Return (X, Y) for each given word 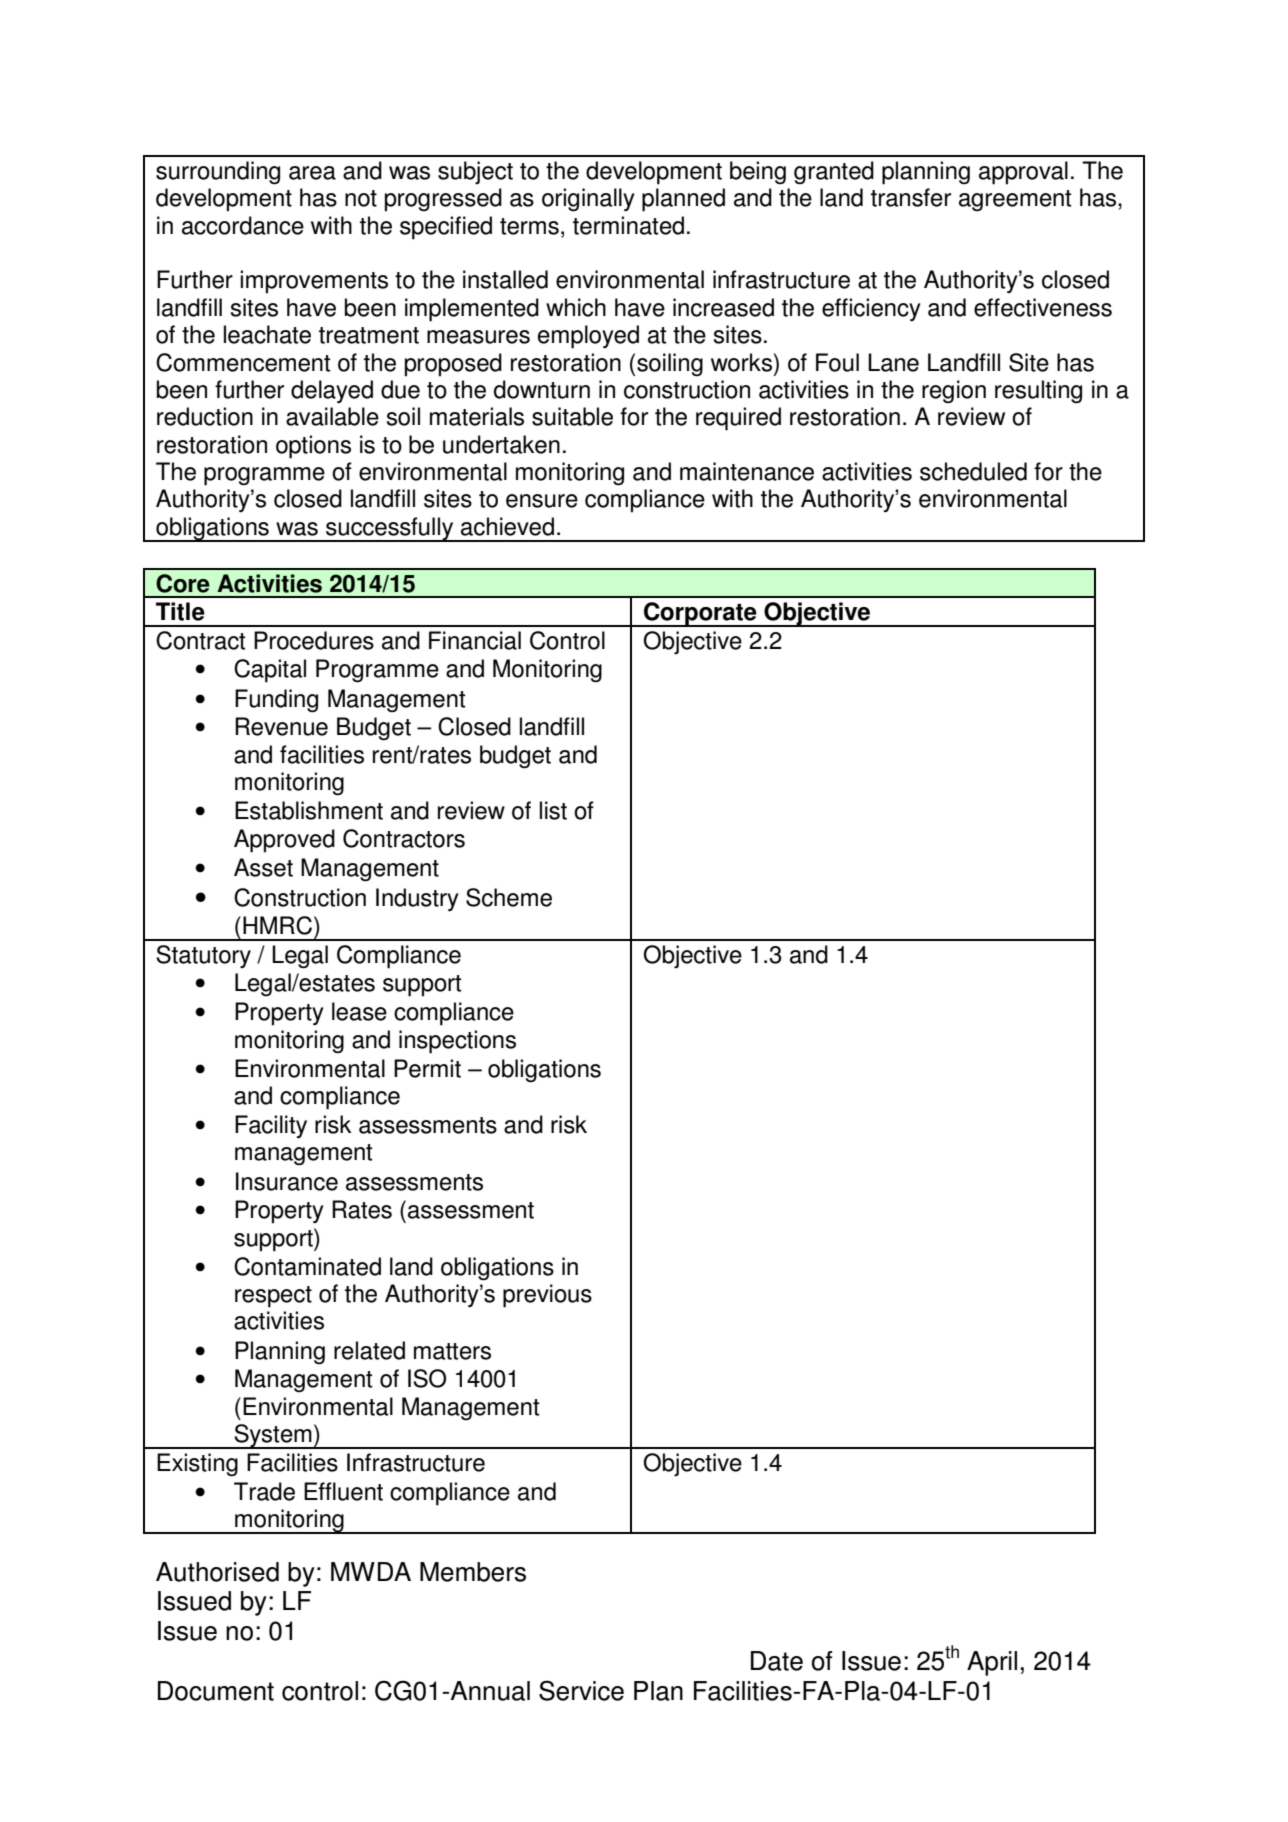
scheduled (973, 471)
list (553, 810)
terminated (628, 225)
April (992, 1663)
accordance (243, 225)
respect (273, 1297)
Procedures (314, 640)
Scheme (509, 897)
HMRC (279, 925)
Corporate (700, 614)
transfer (911, 197)
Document (216, 1691)
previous (547, 1296)
